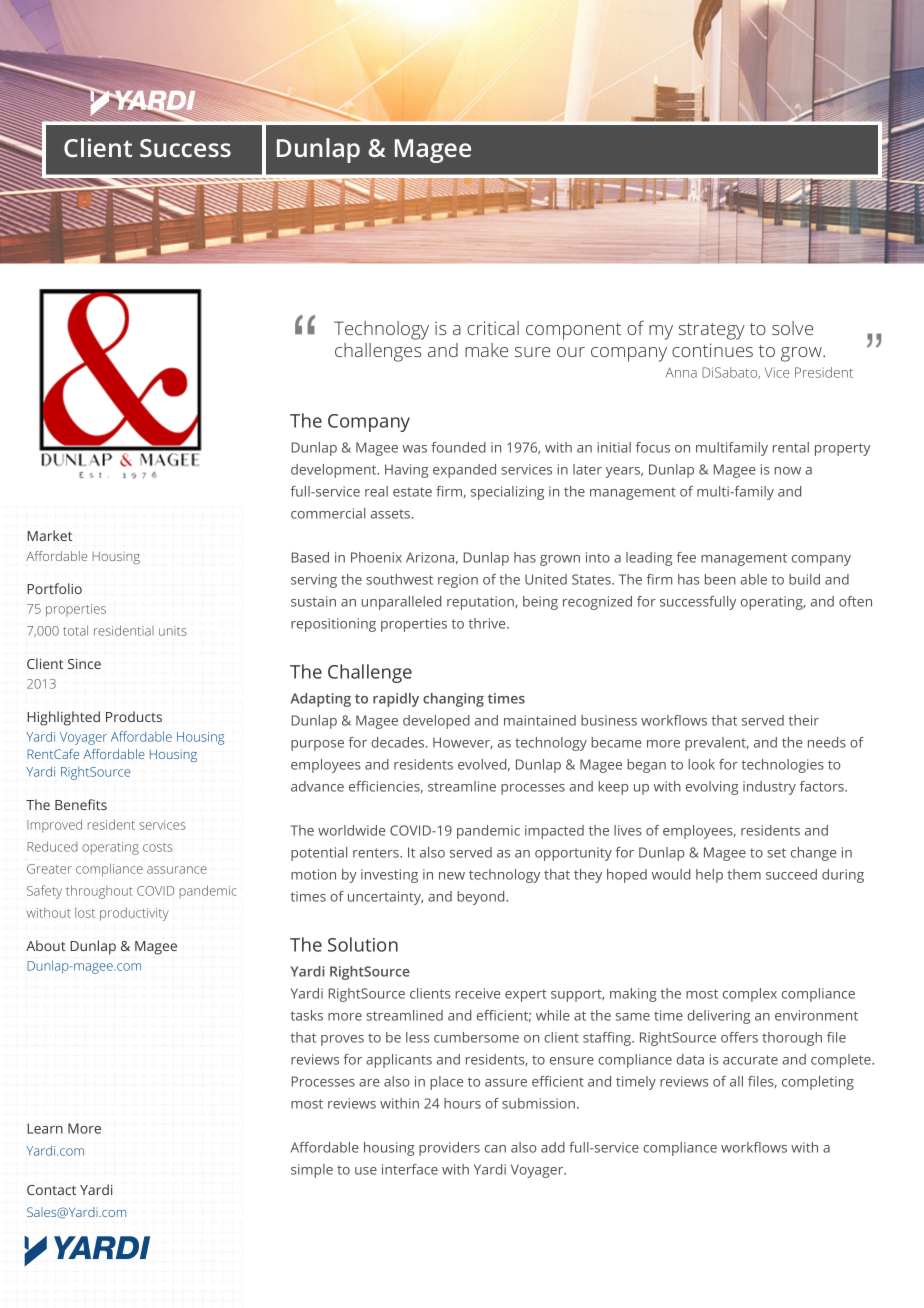 This screenshot has width=924, height=1308. Describe the element at coordinates (51, 1190) in the screenshot. I see `Contact` at that location.
